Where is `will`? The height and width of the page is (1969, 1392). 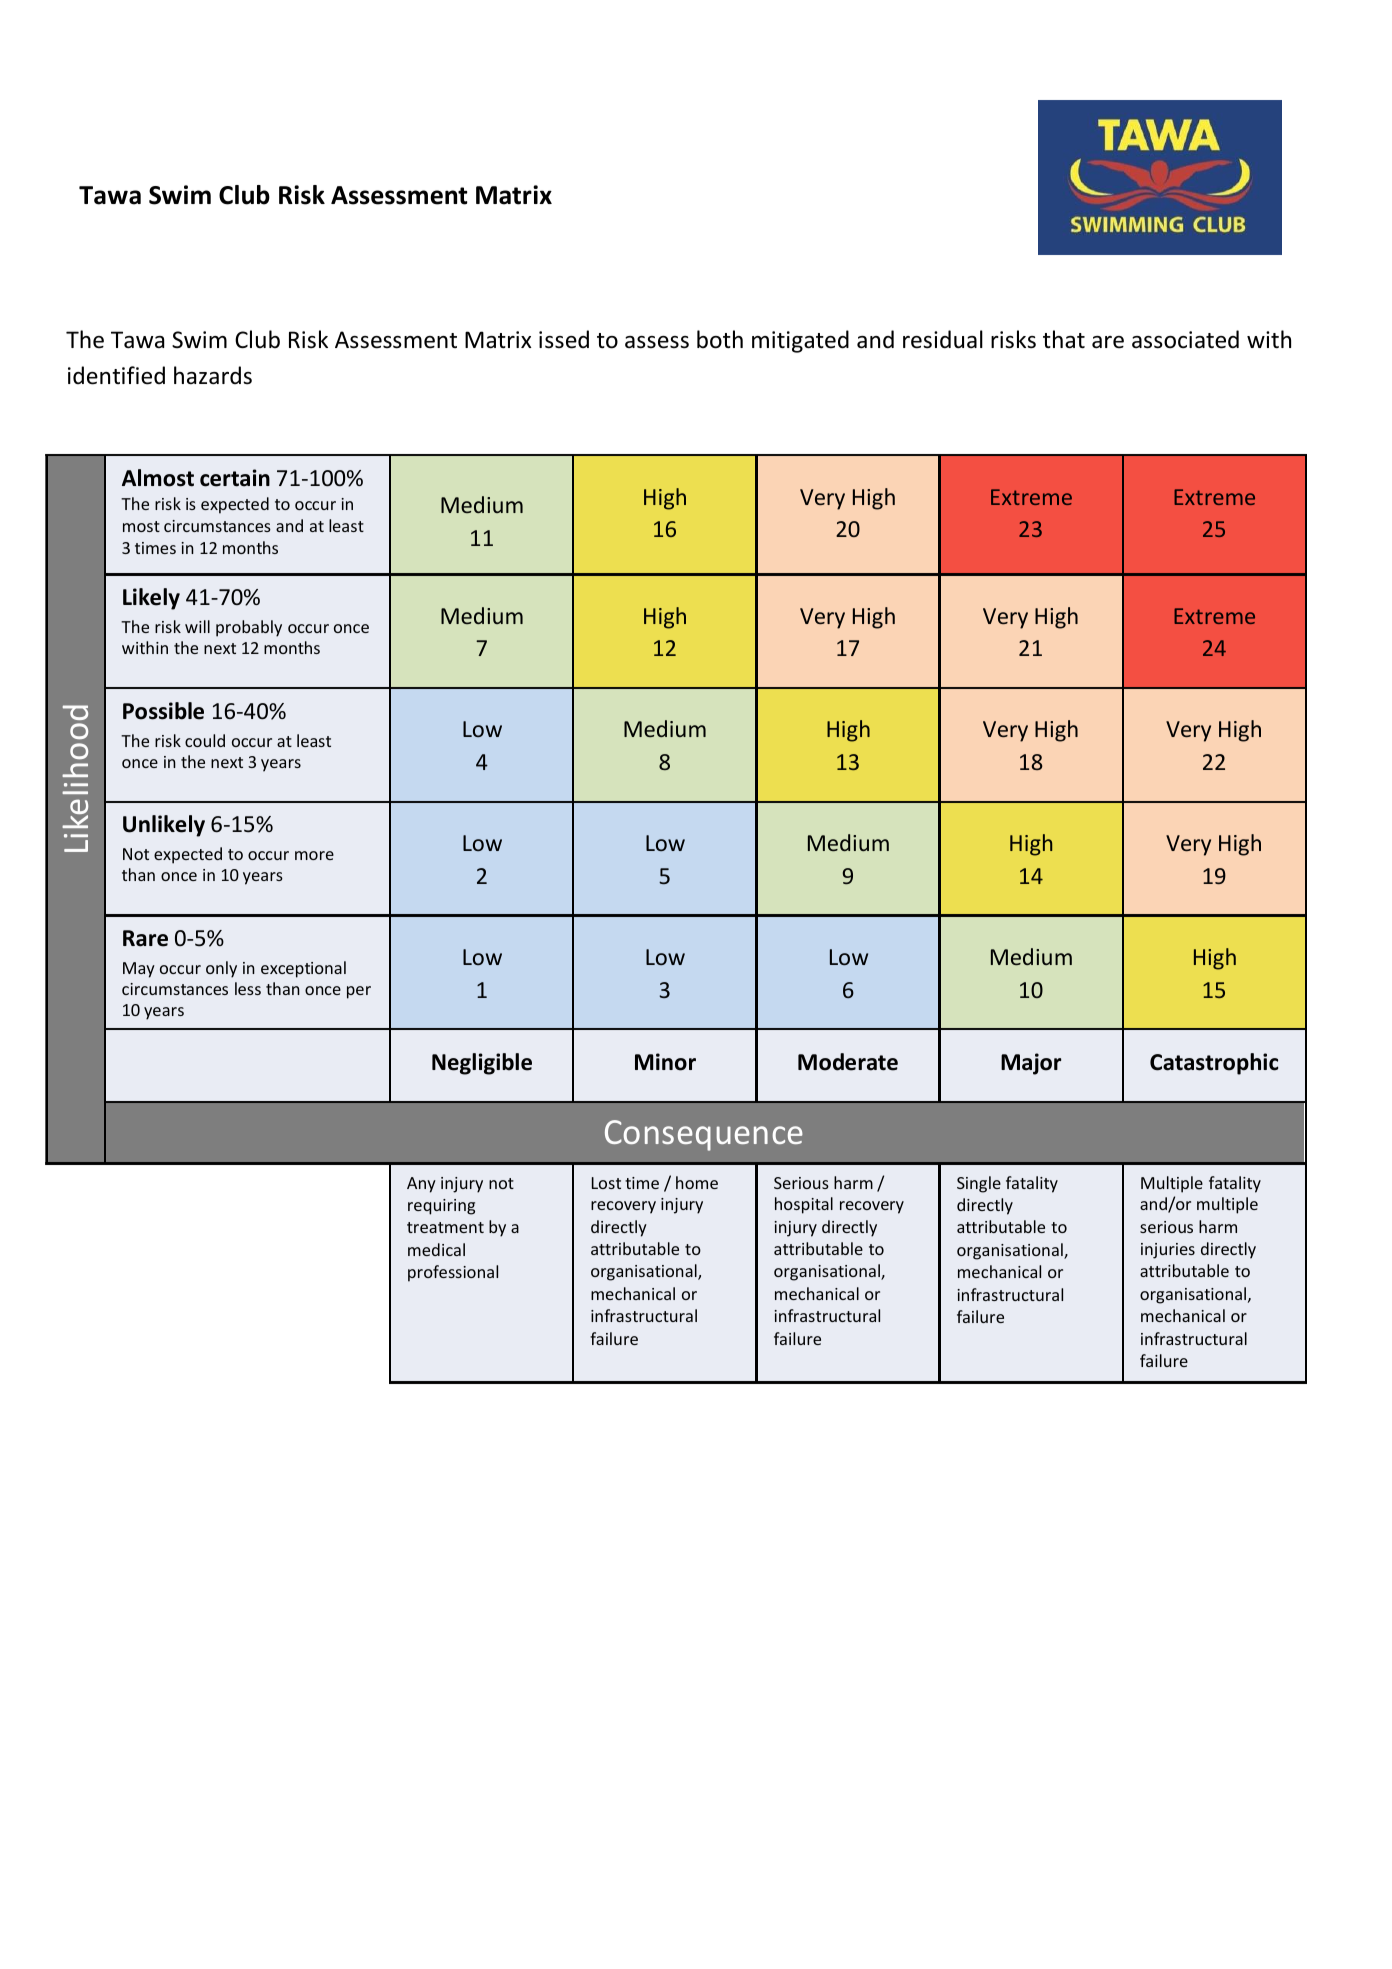
will is located at coordinates (197, 626).
